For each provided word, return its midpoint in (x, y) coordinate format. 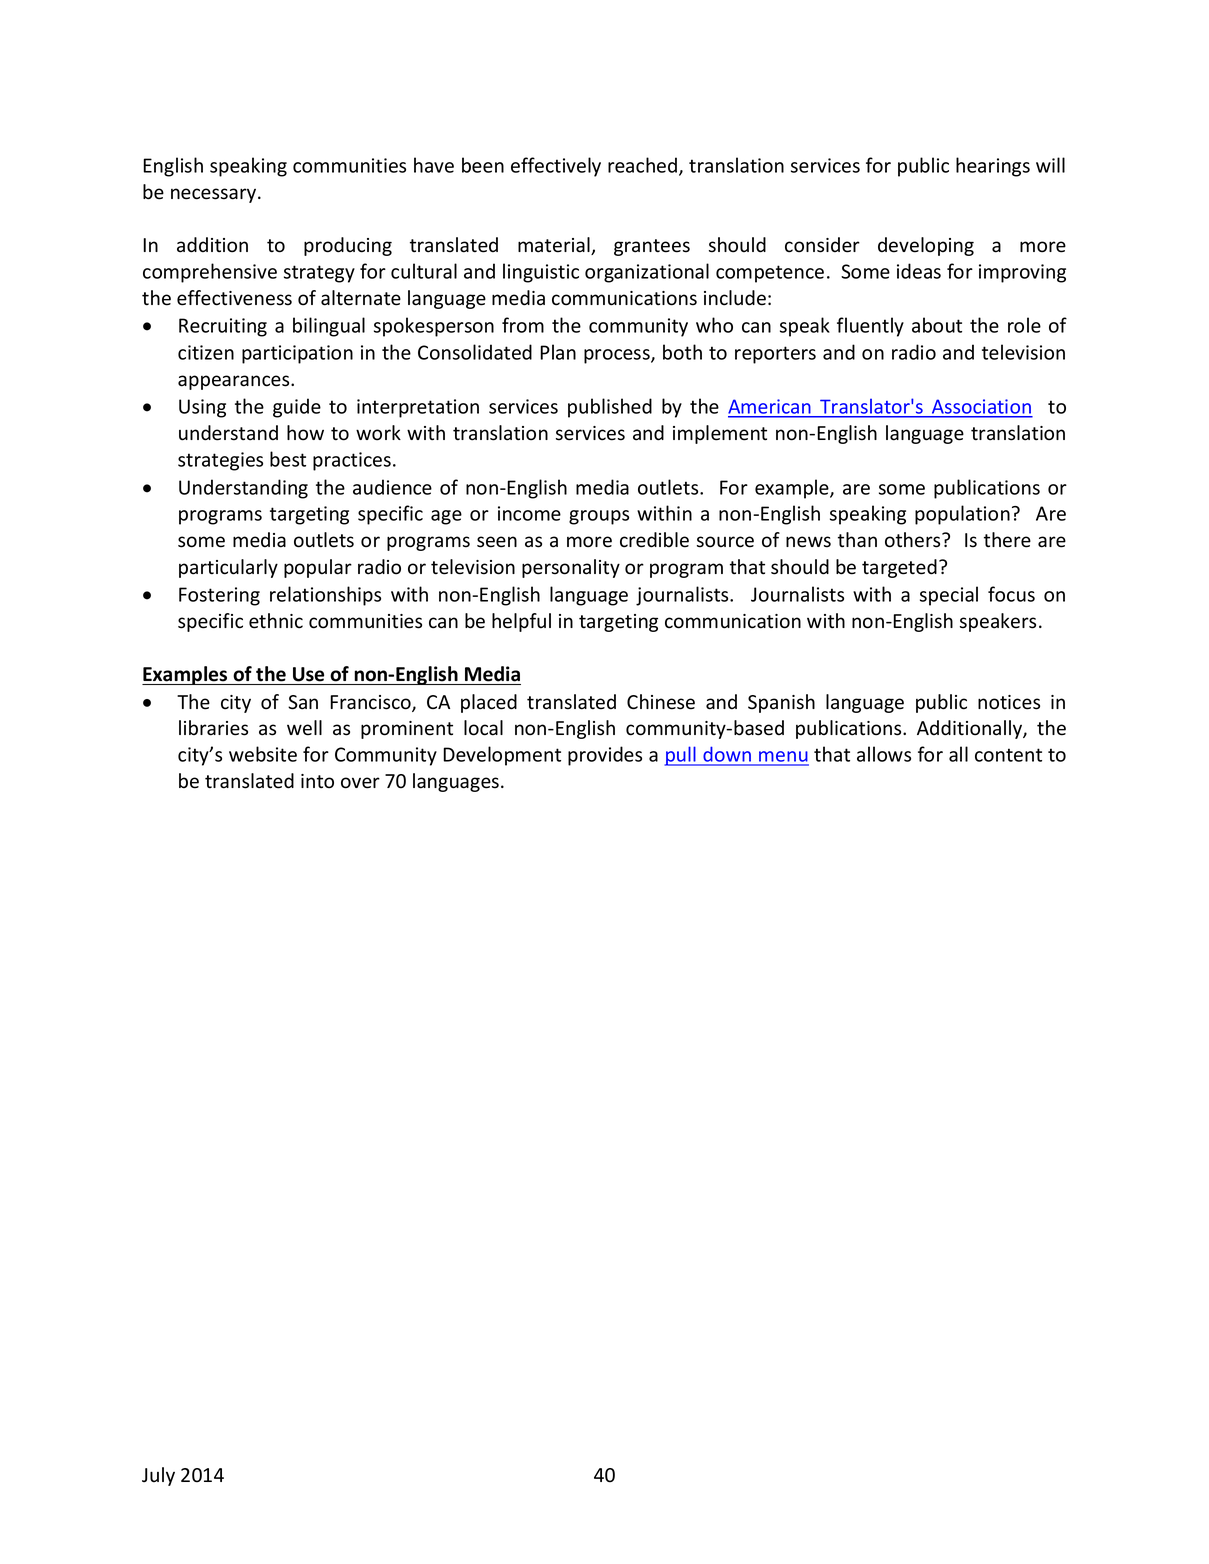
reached (644, 166)
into (317, 781)
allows (884, 754)
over (360, 783)
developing (926, 246)
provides (605, 756)
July (158, 1476)
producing (348, 246)
